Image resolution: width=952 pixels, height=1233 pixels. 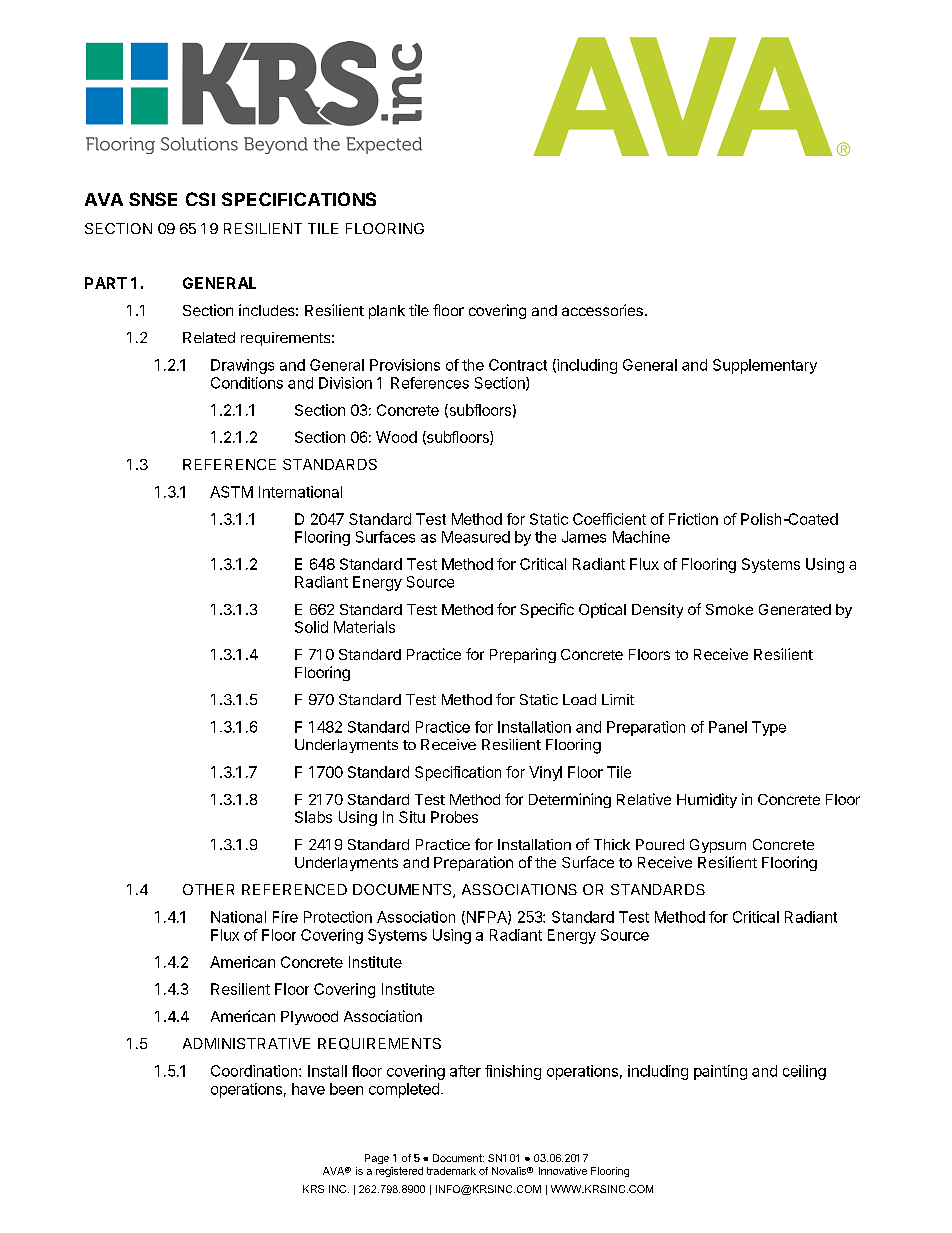 What do you see at coordinates (208, 889) in the image?
I see `OTHER` at bounding box center [208, 889].
